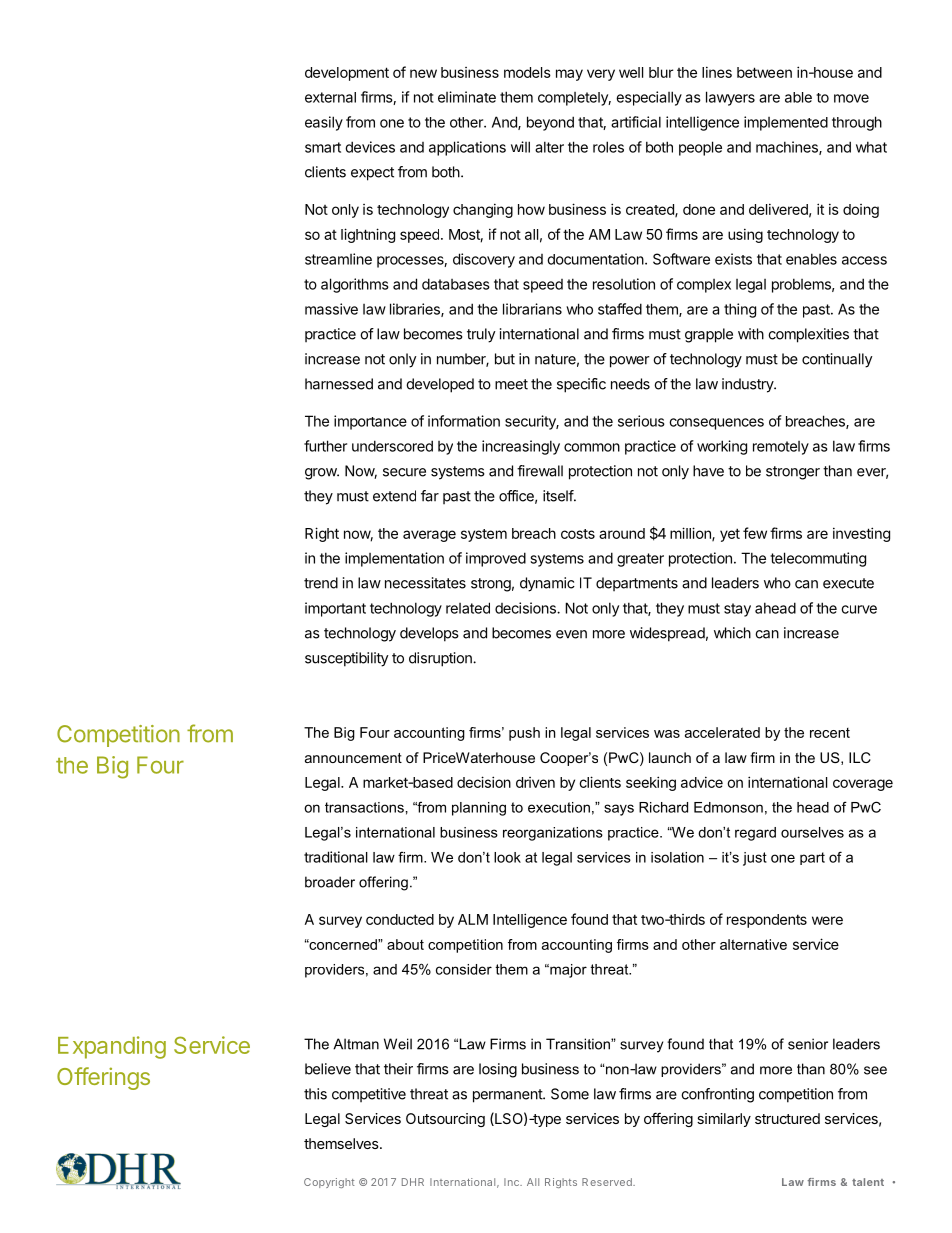 The height and width of the document is (1233, 952). Describe the element at coordinates (315, 1094) in the document. I see `this` at that location.
